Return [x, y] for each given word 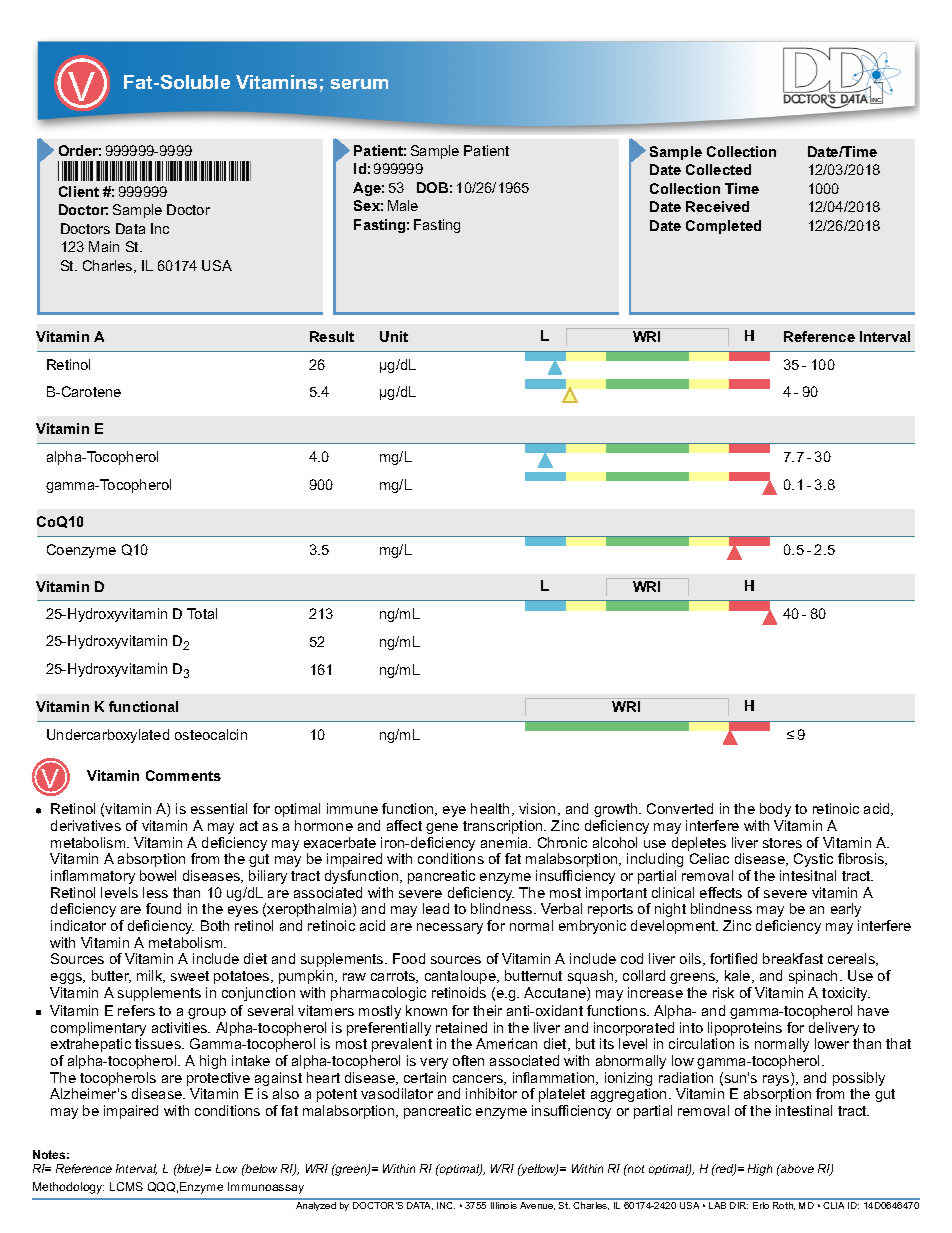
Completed [723, 227]
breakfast [793, 958]
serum [359, 84]
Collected [718, 169]
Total [202, 613]
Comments [183, 775]
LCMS [126, 1186]
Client [79, 191]
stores [782, 843]
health [490, 808]
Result [332, 336]
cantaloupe [461, 977]
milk [151, 976]
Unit [394, 336]
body [775, 812]
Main [104, 246]
